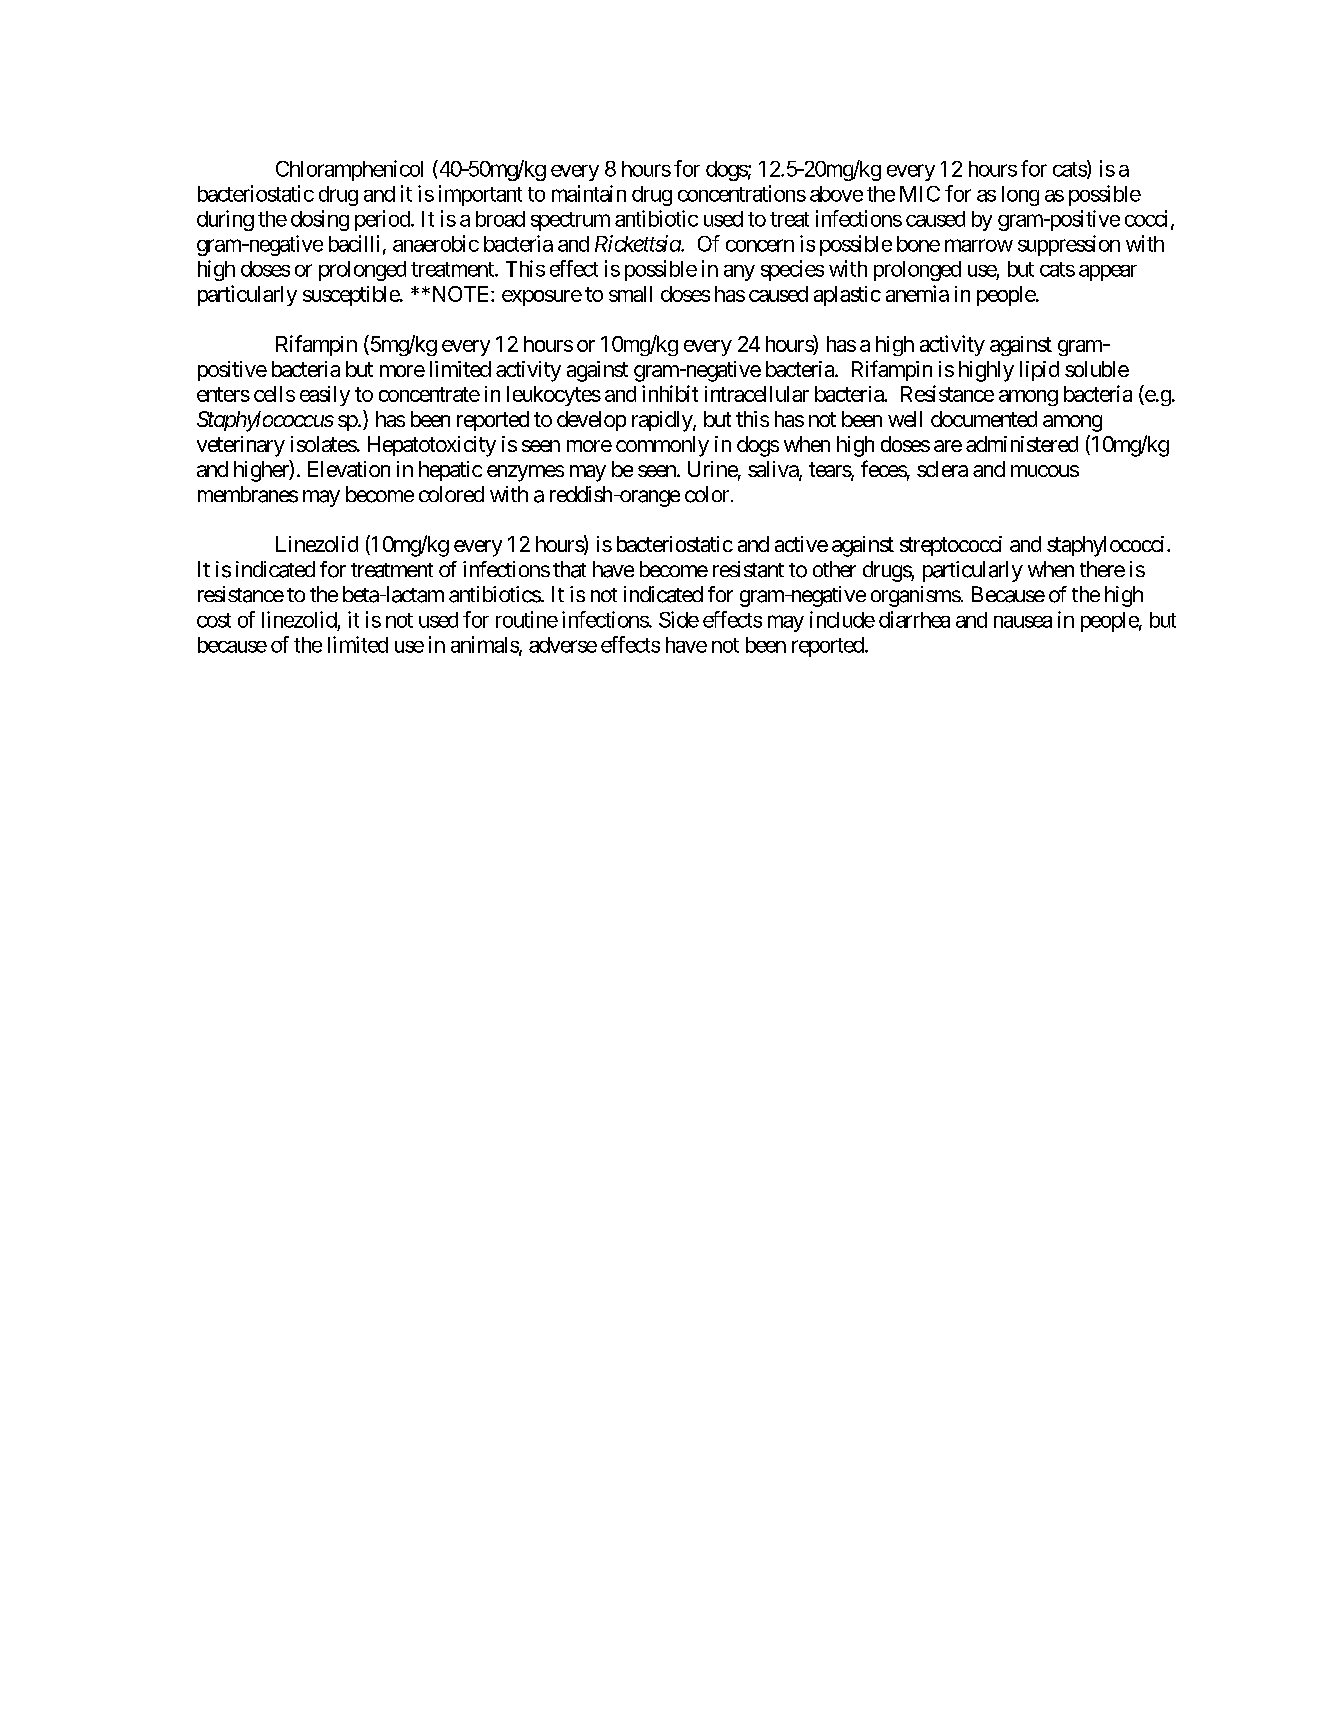 This image has height=1725, width=1333. I want to click on Elevation, so click(349, 469).
